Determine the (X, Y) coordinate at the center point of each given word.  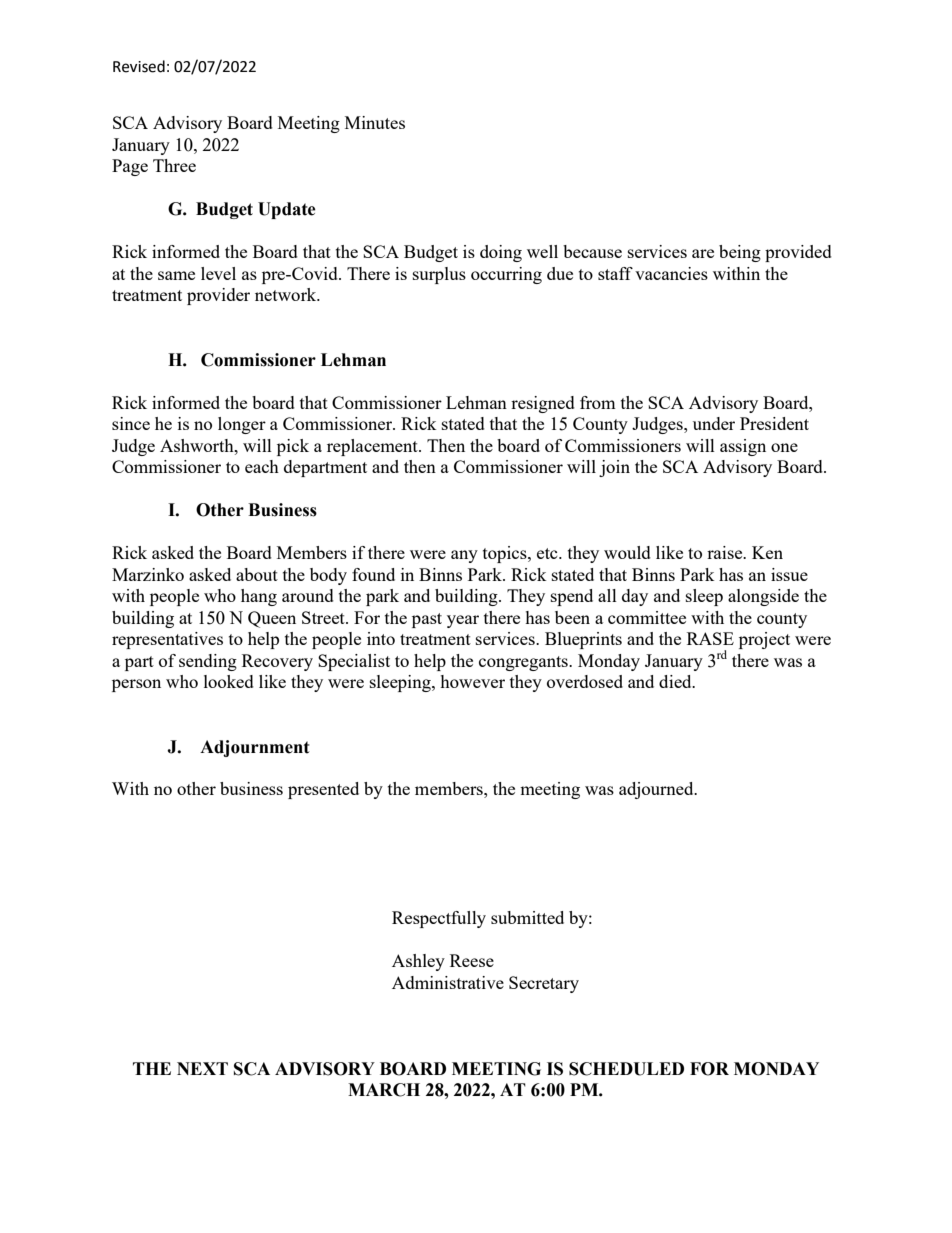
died (676, 681)
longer (242, 425)
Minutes (375, 122)
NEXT (202, 1068)
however (472, 681)
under (714, 423)
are (703, 253)
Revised (139, 66)
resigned (543, 404)
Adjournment (255, 748)
